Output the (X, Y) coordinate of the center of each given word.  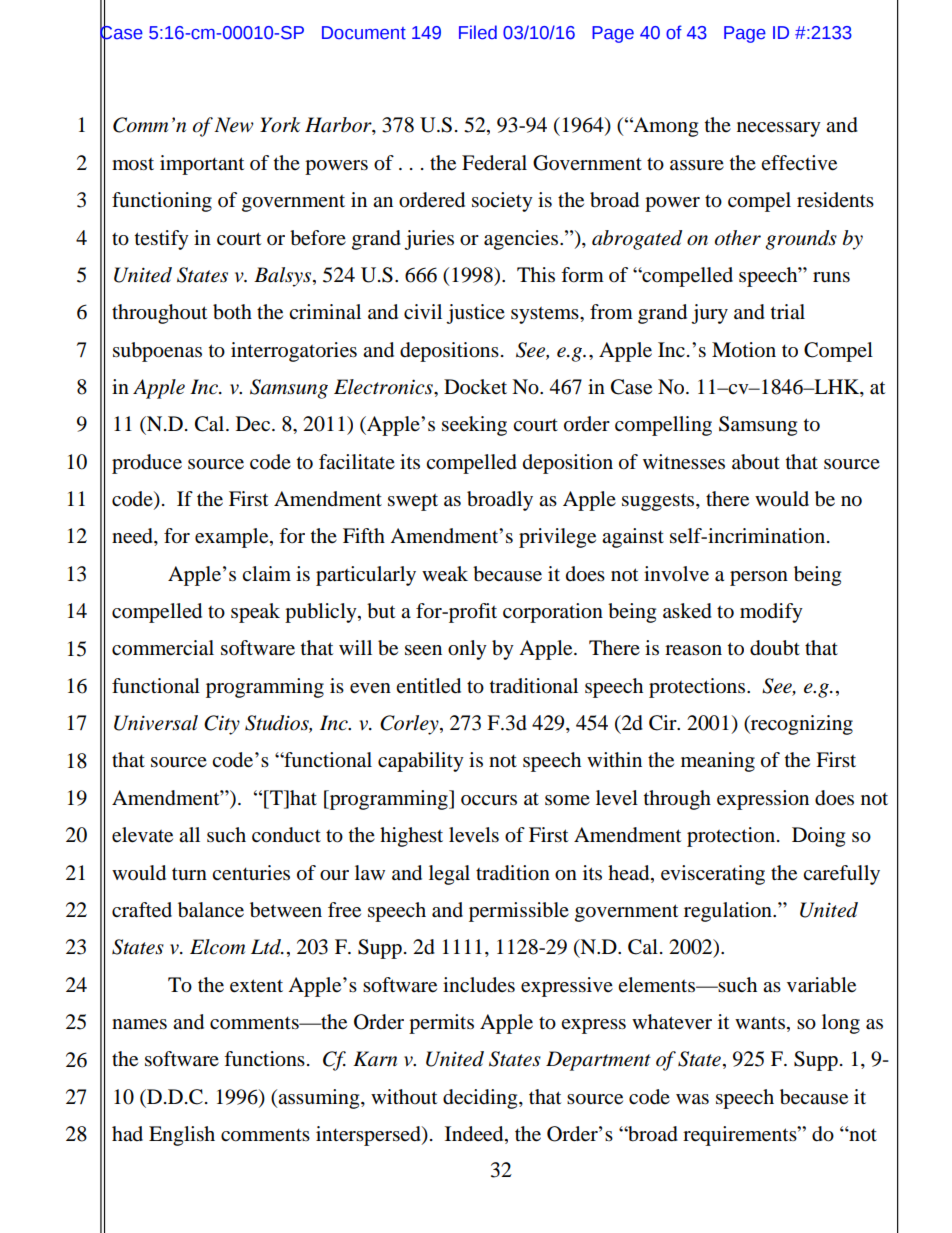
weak (445, 574)
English (182, 1136)
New (234, 125)
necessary (779, 129)
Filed (478, 32)
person (759, 578)
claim (266, 573)
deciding (481, 1099)
